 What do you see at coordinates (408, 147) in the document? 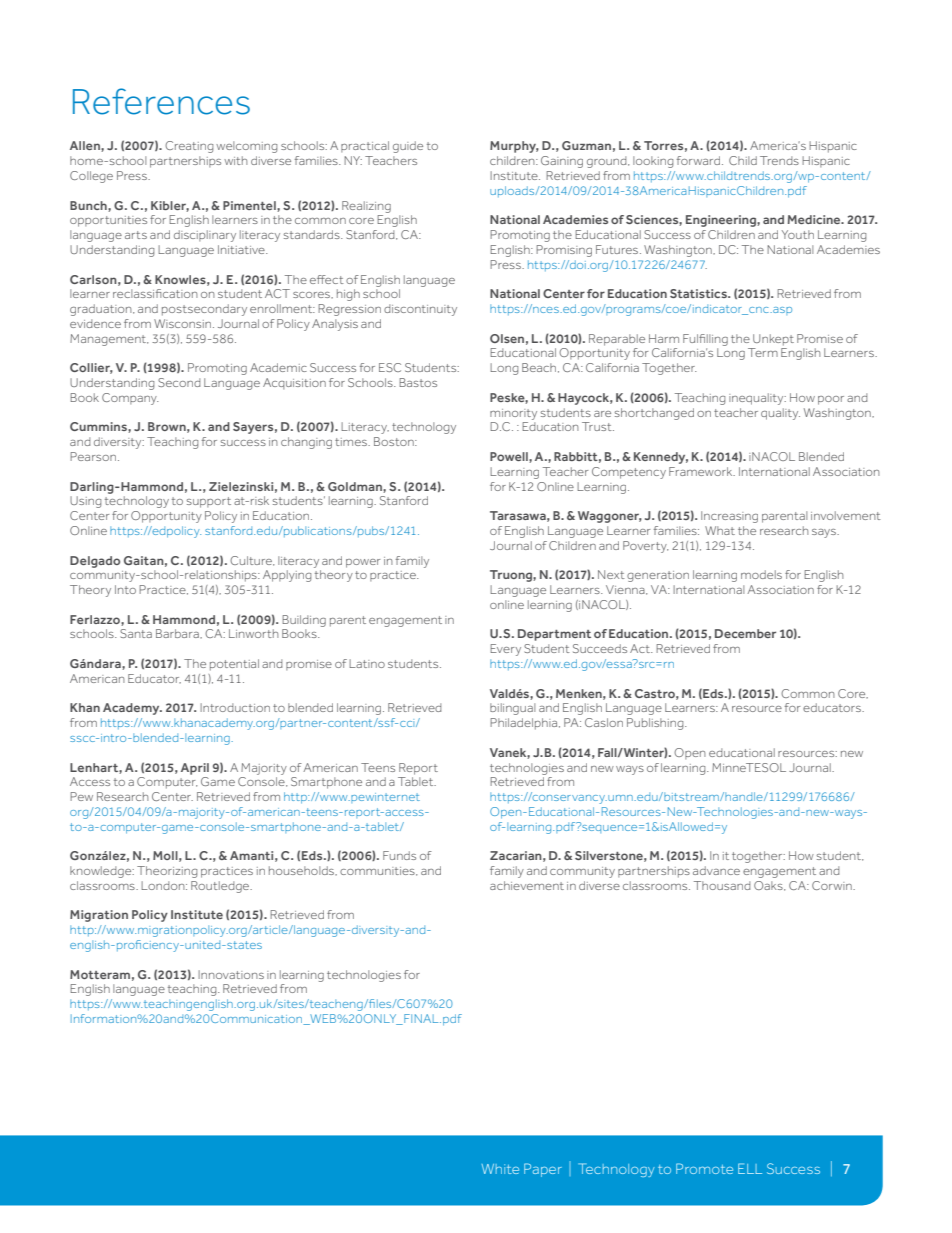
I see `guide` at bounding box center [408, 147].
